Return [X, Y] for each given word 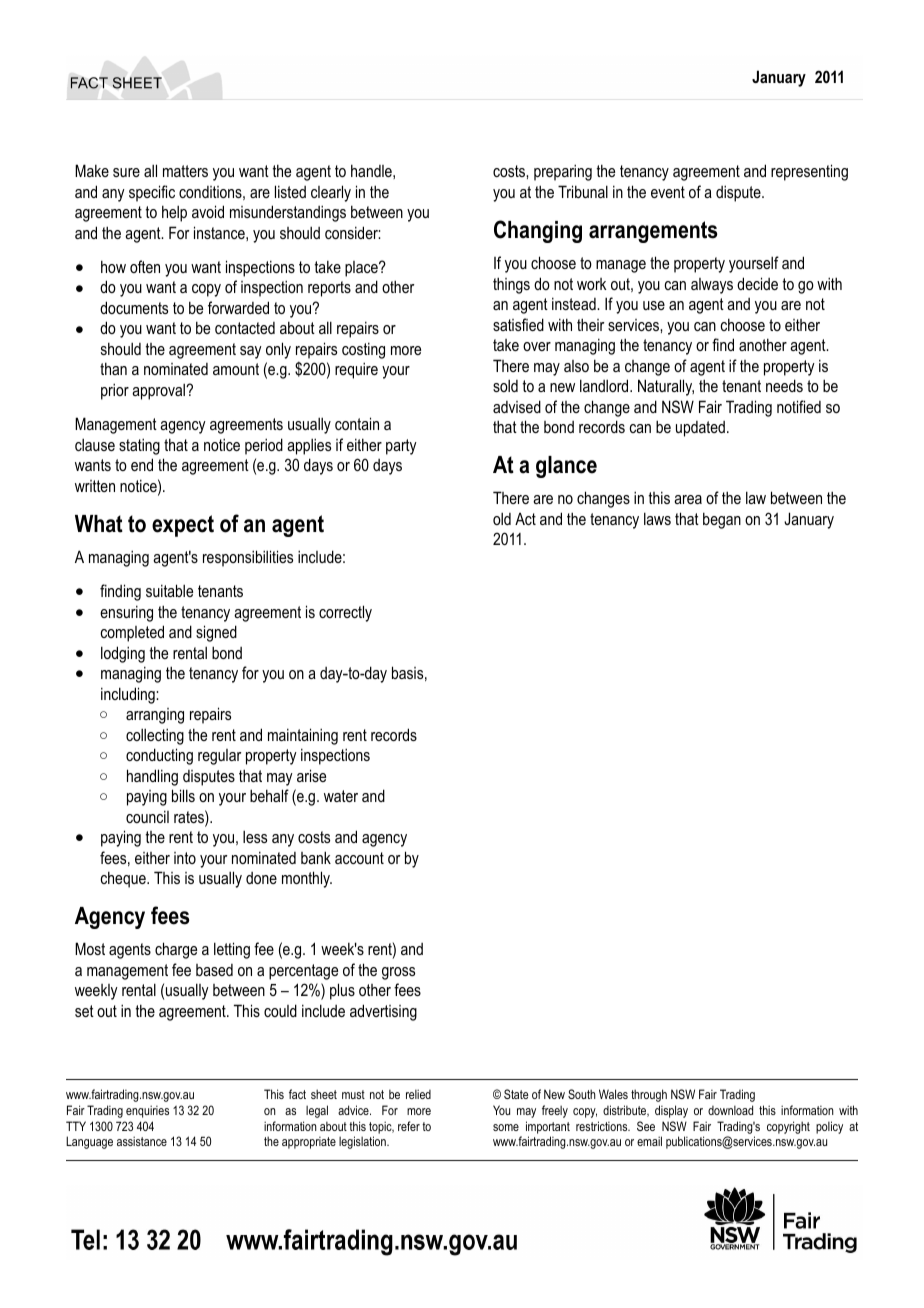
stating [139, 446]
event [668, 192]
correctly [345, 613]
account [359, 858]
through [649, 1095]
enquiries [147, 1111]
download [730, 1110]
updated [700, 429]
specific [152, 193]
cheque [124, 879]
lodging [123, 654]
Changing [538, 231]
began [722, 520]
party [401, 447]
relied [418, 1094]
